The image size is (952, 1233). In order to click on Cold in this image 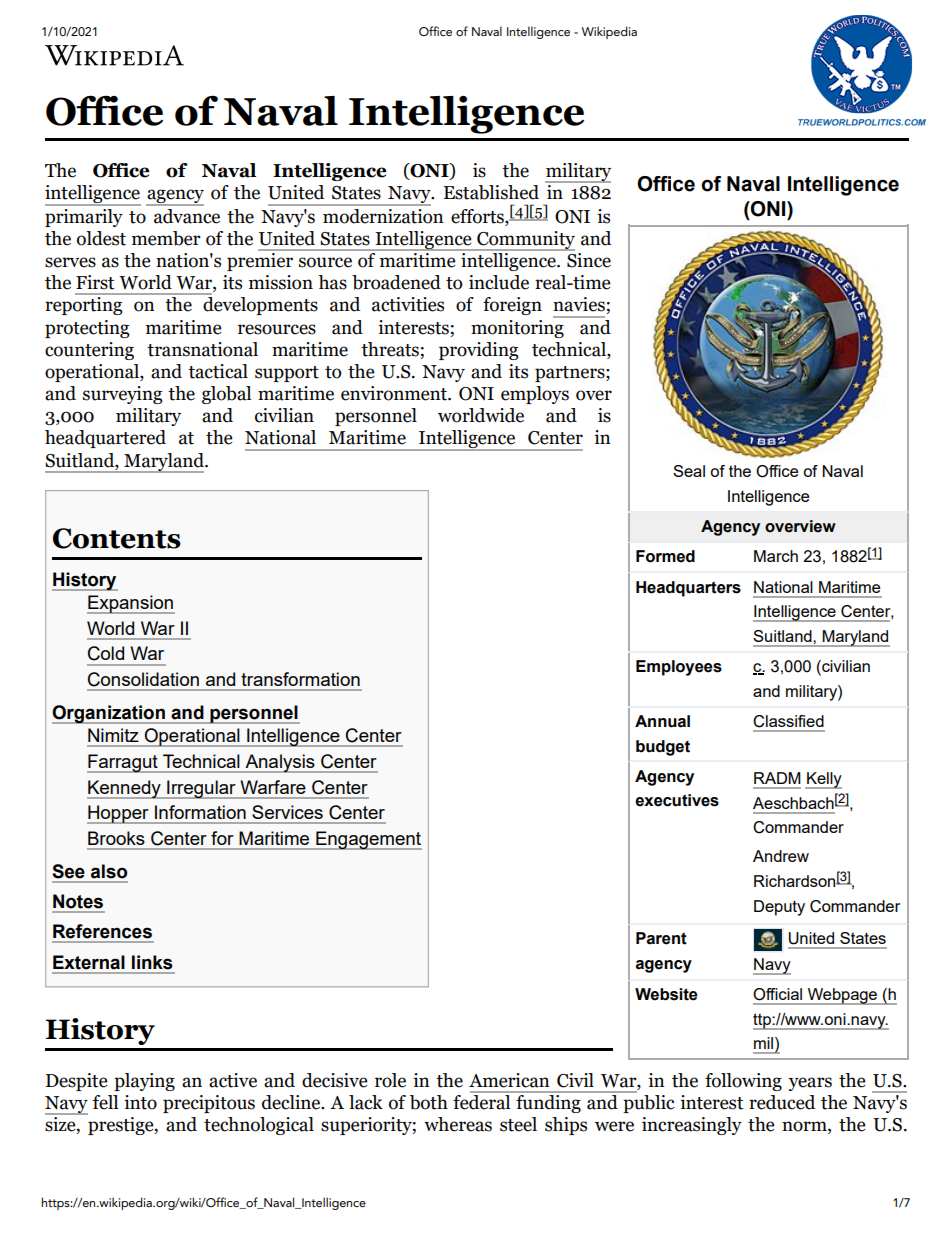, I will do `click(106, 653)`.
